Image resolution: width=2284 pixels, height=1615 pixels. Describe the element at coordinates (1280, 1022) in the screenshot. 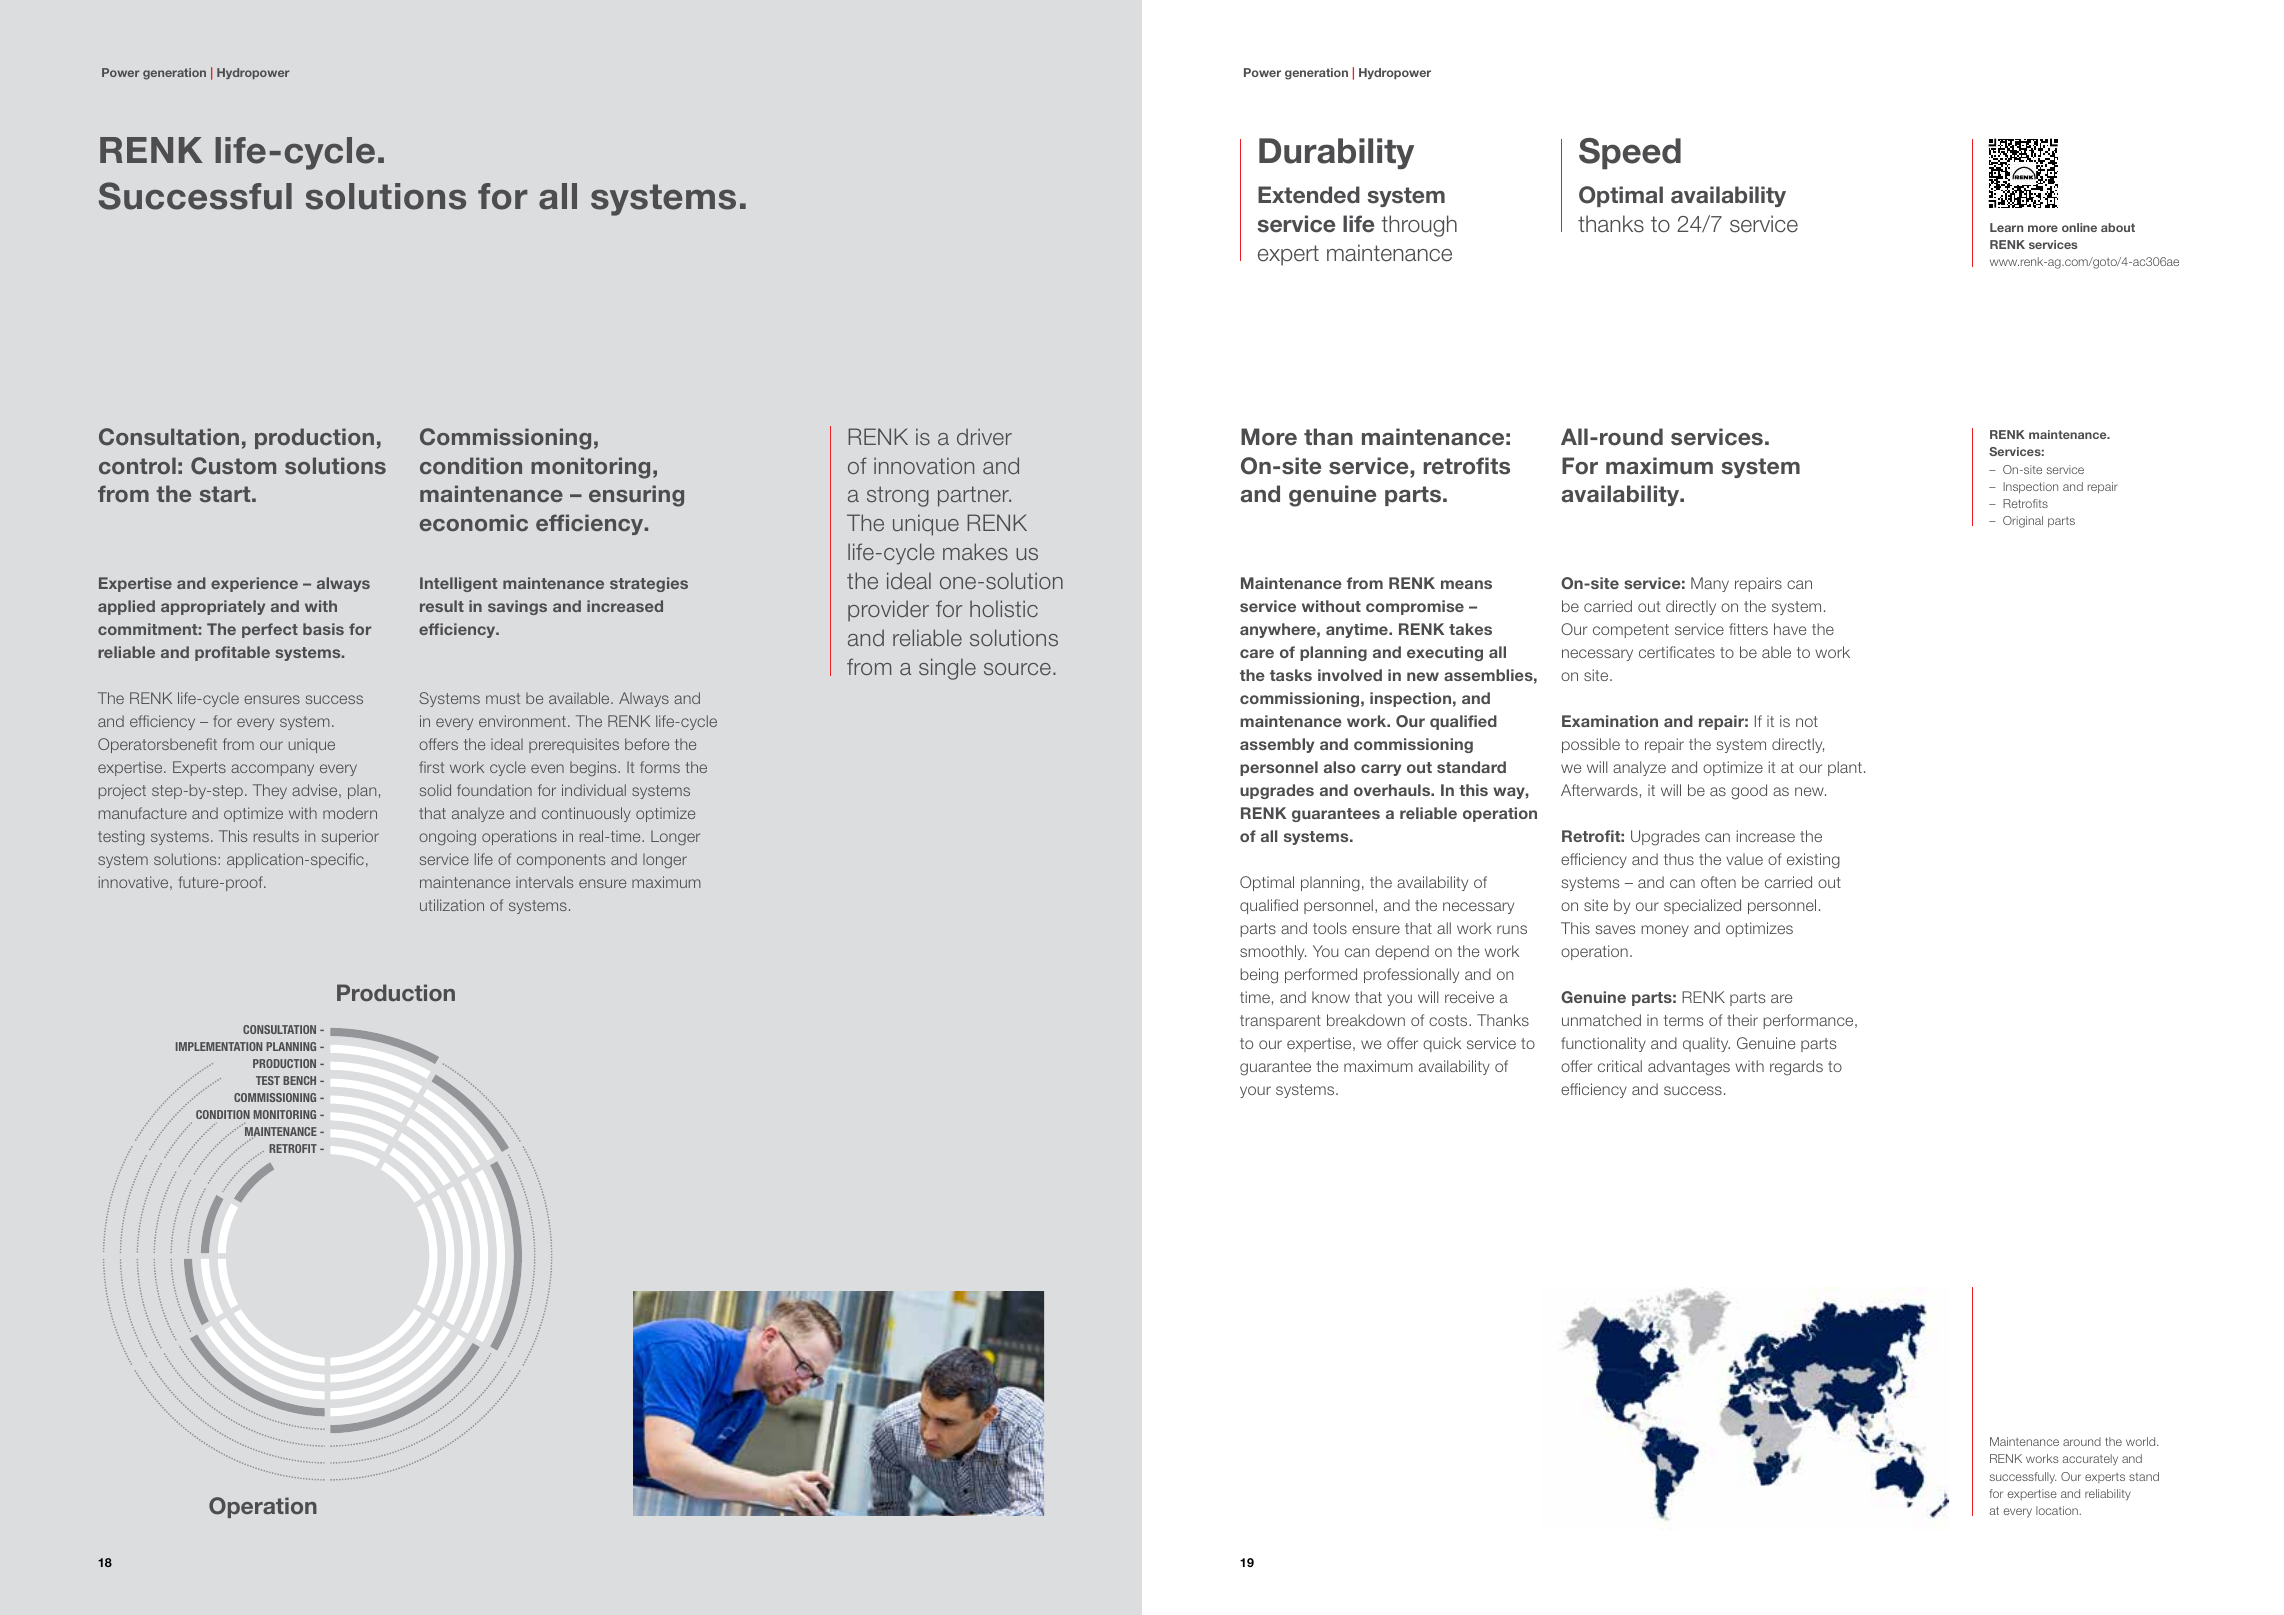

I see `transparent` at that location.
